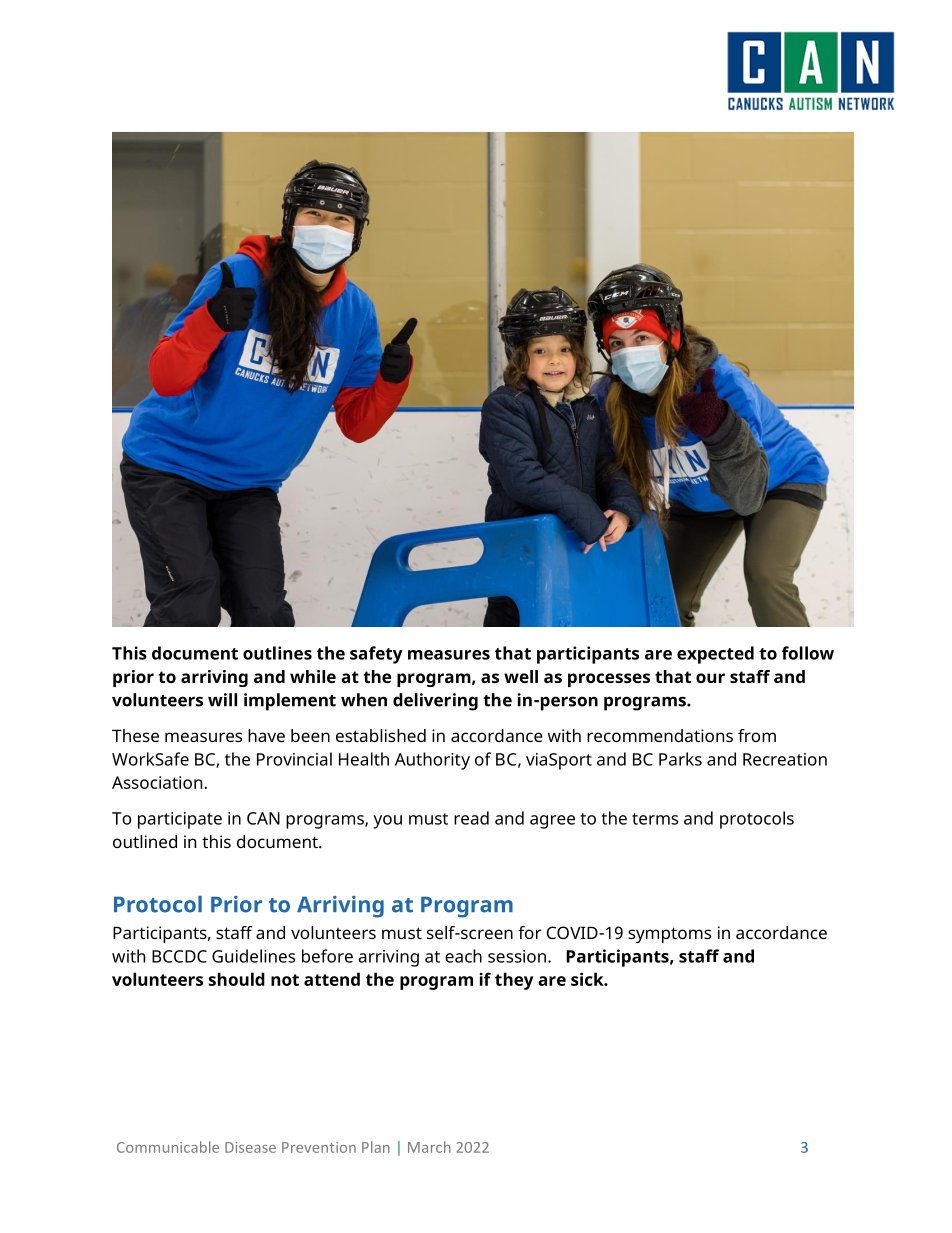 This image has width=952, height=1233. What do you see at coordinates (521, 676) in the image?
I see `well` at bounding box center [521, 676].
